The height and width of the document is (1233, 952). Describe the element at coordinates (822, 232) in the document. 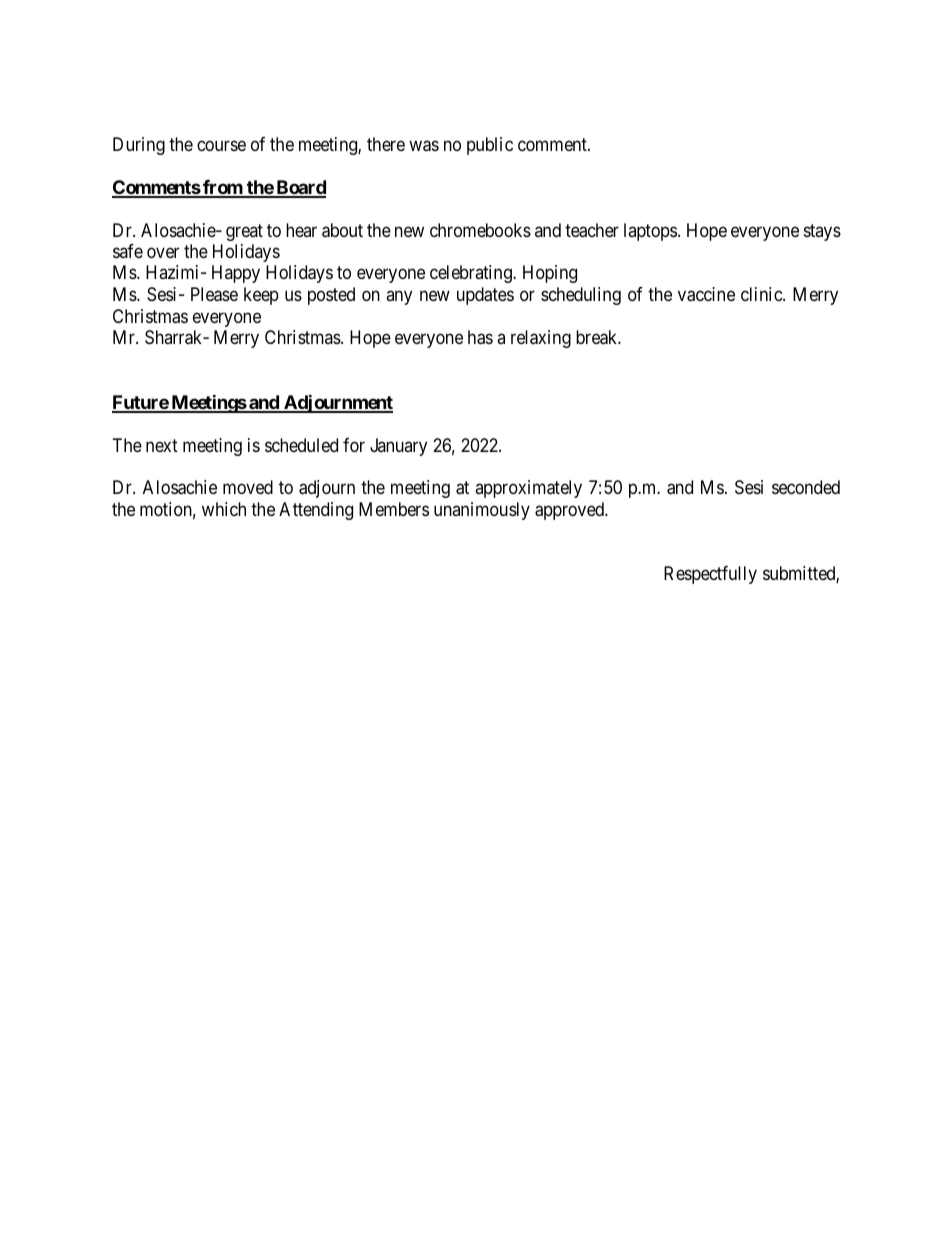

I see `stays` at that location.
